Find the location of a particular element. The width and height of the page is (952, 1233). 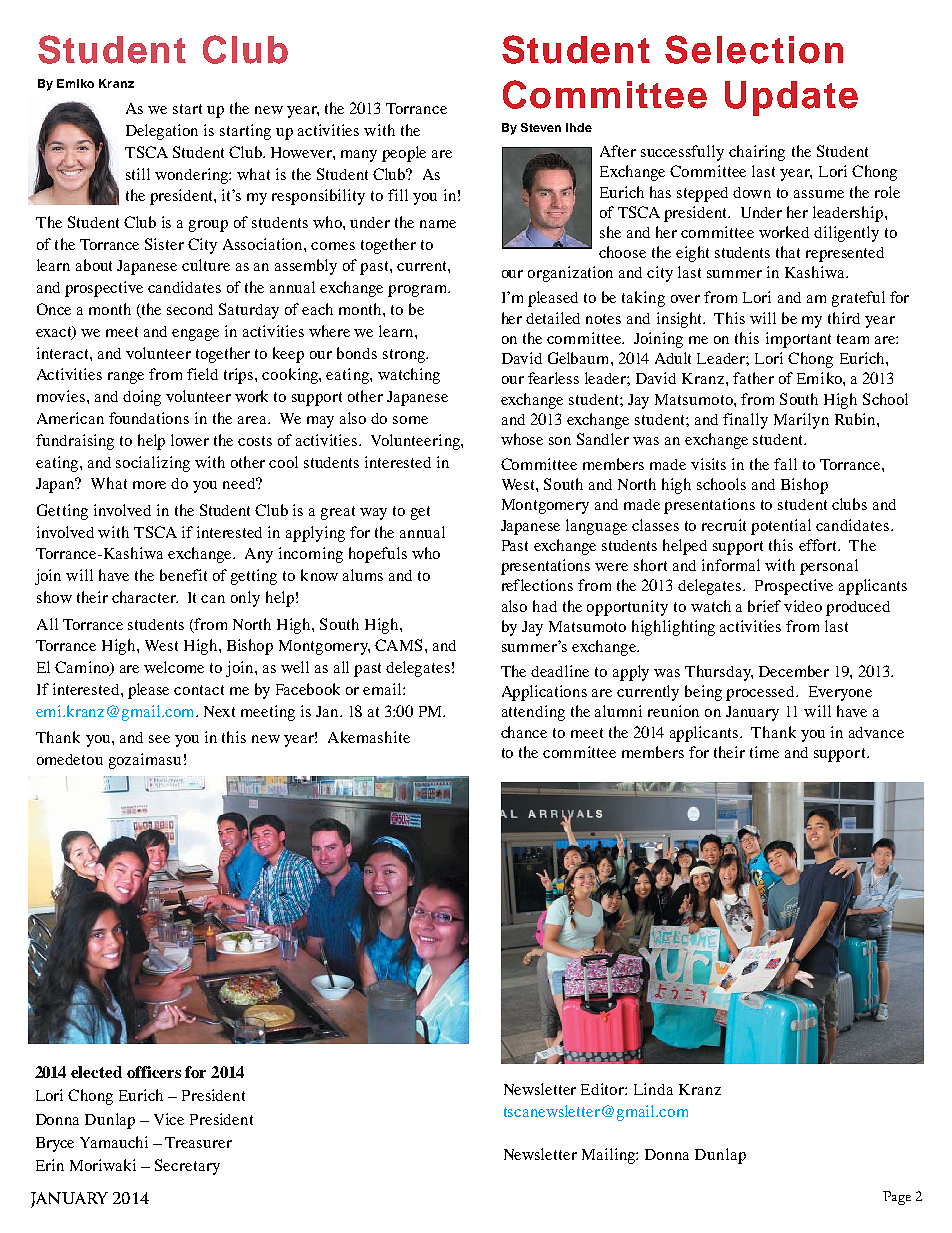

time is located at coordinates (764, 752).
